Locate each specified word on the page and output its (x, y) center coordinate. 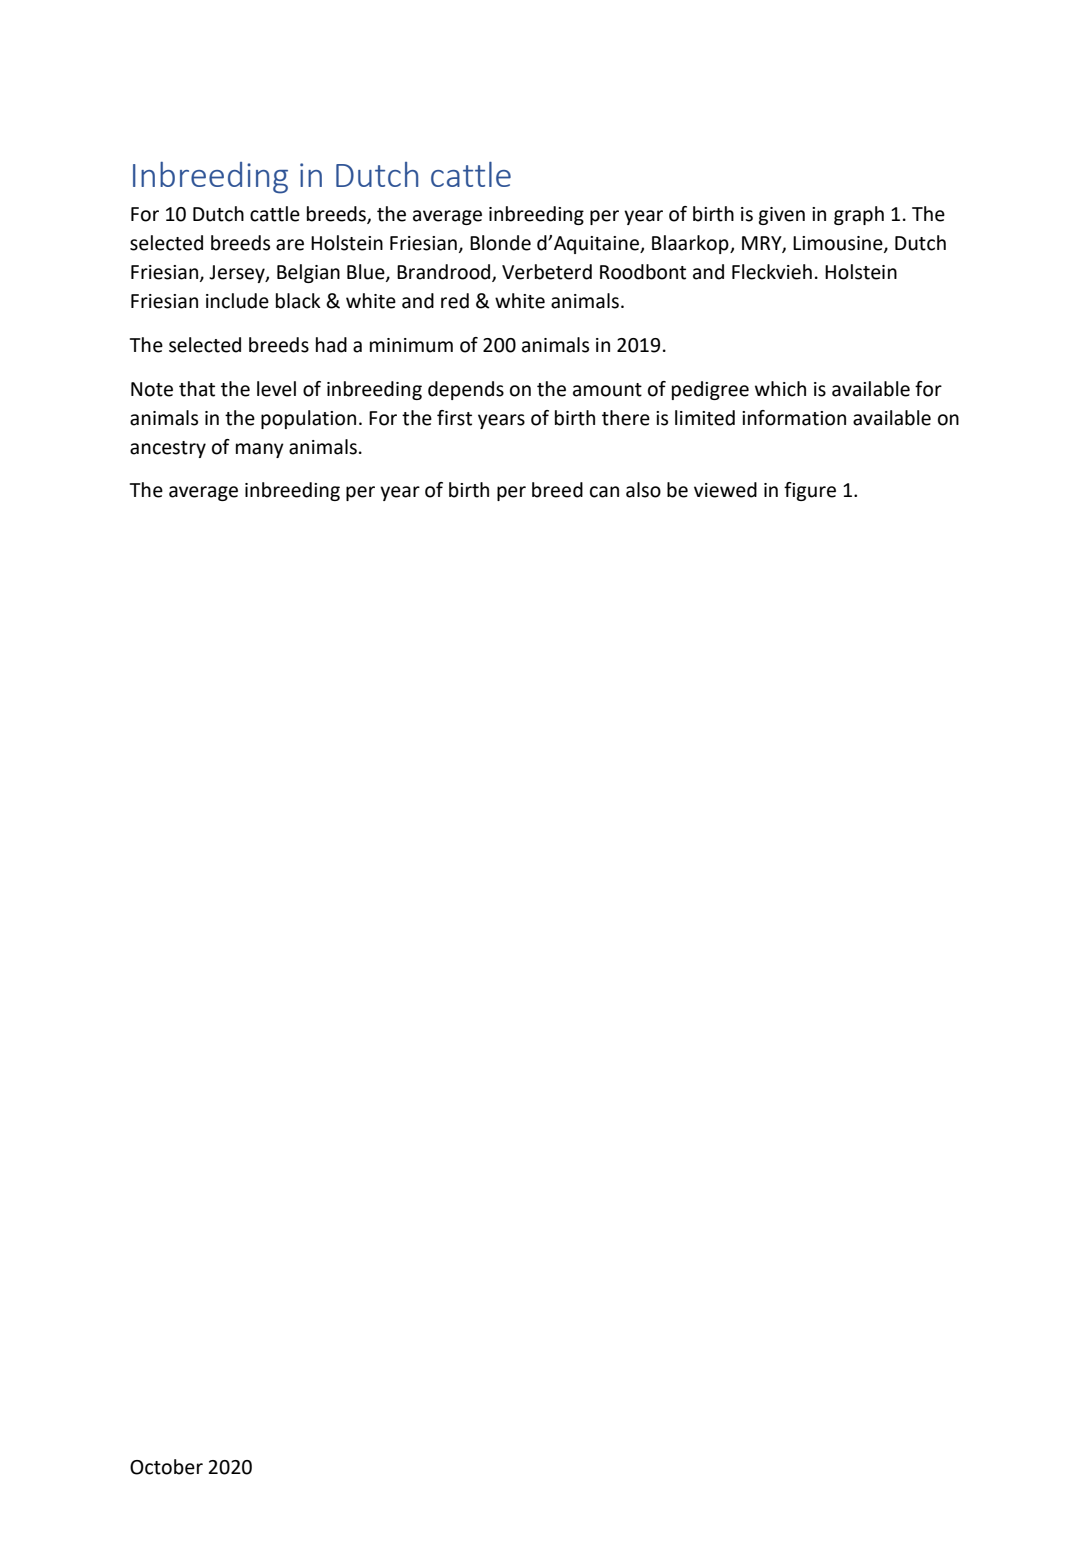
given (781, 216)
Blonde (500, 243)
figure (810, 491)
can (604, 492)
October (166, 1467)
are (290, 245)
